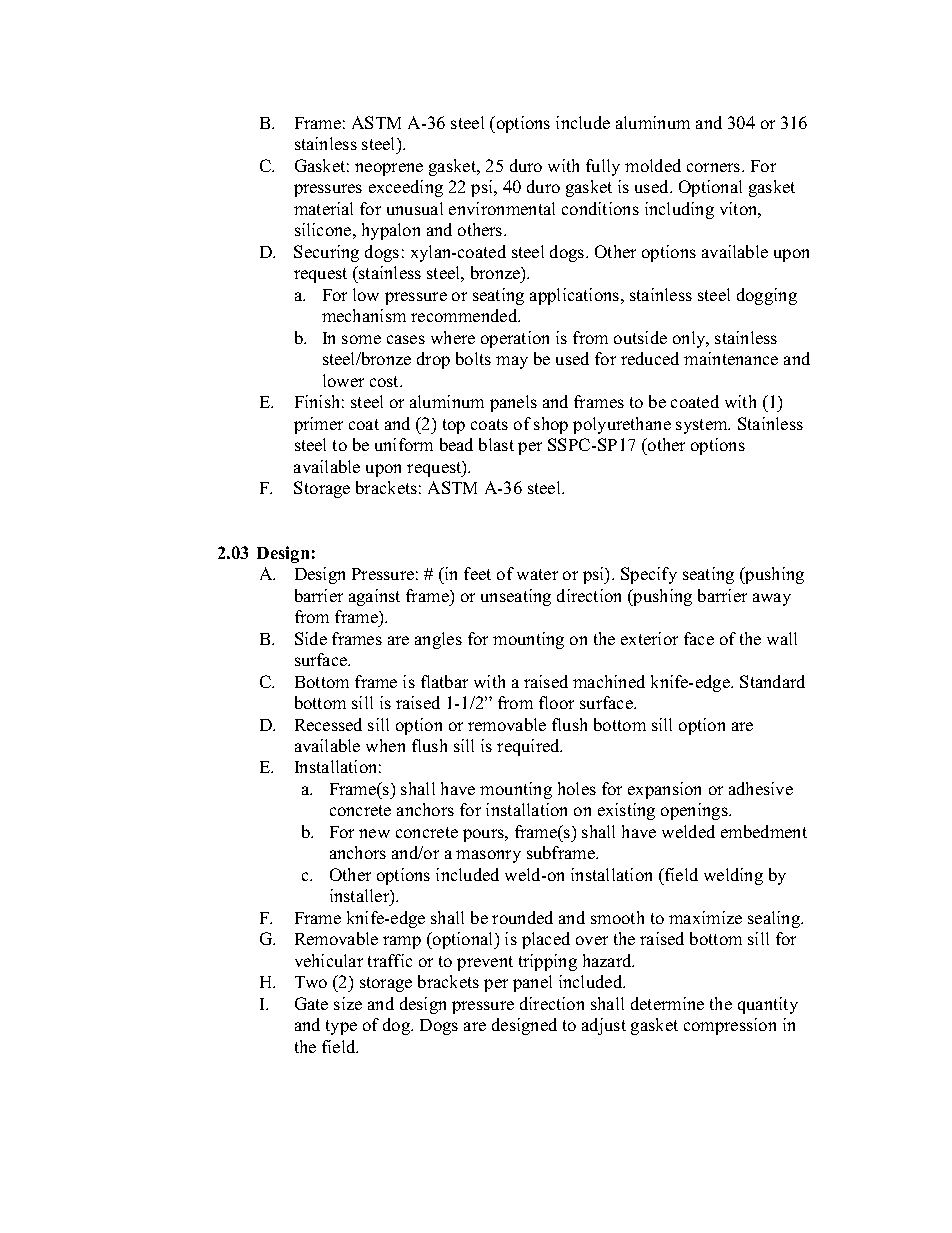 The image size is (952, 1233). I want to click on environmental, so click(502, 208).
